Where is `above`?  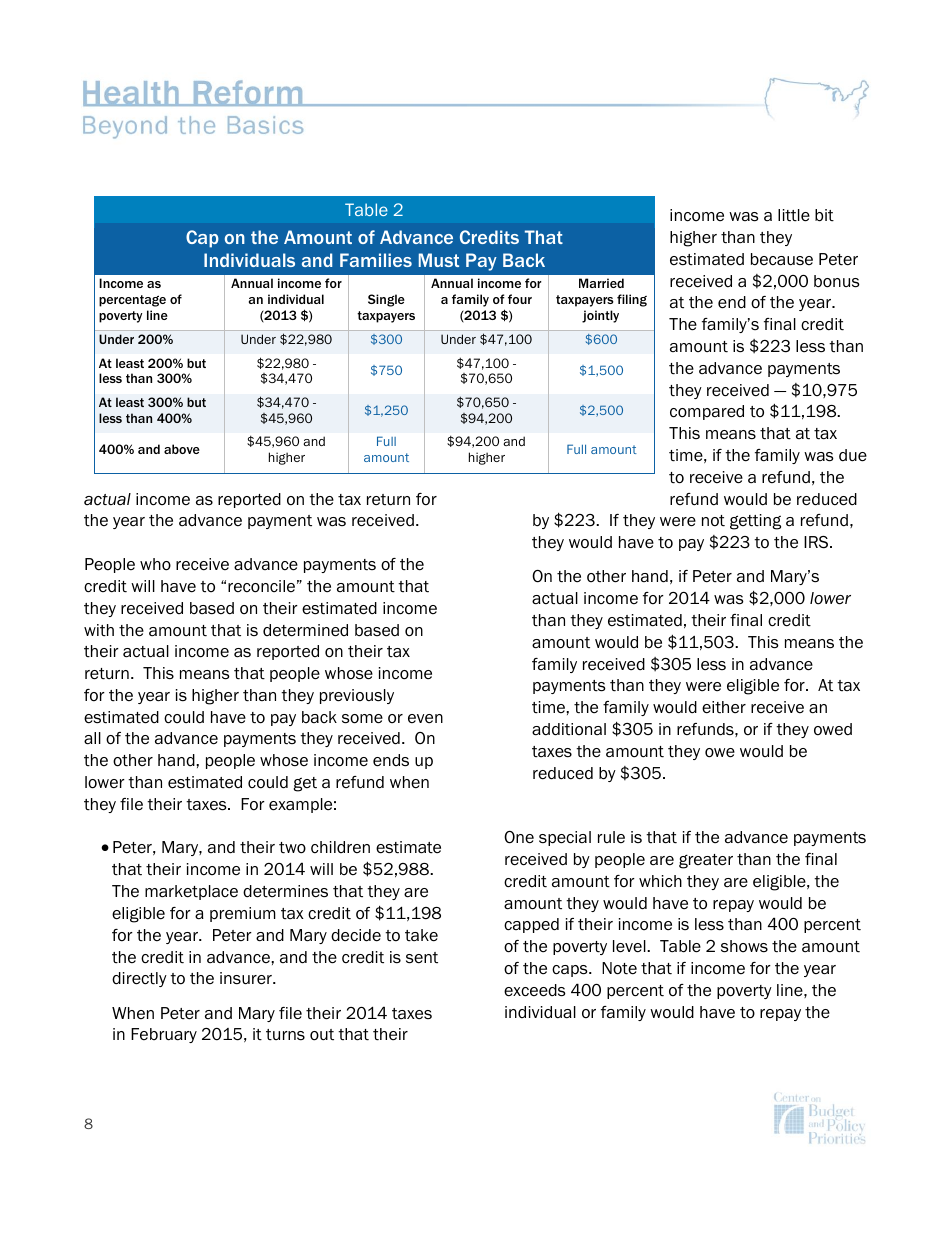 above is located at coordinates (182, 449).
